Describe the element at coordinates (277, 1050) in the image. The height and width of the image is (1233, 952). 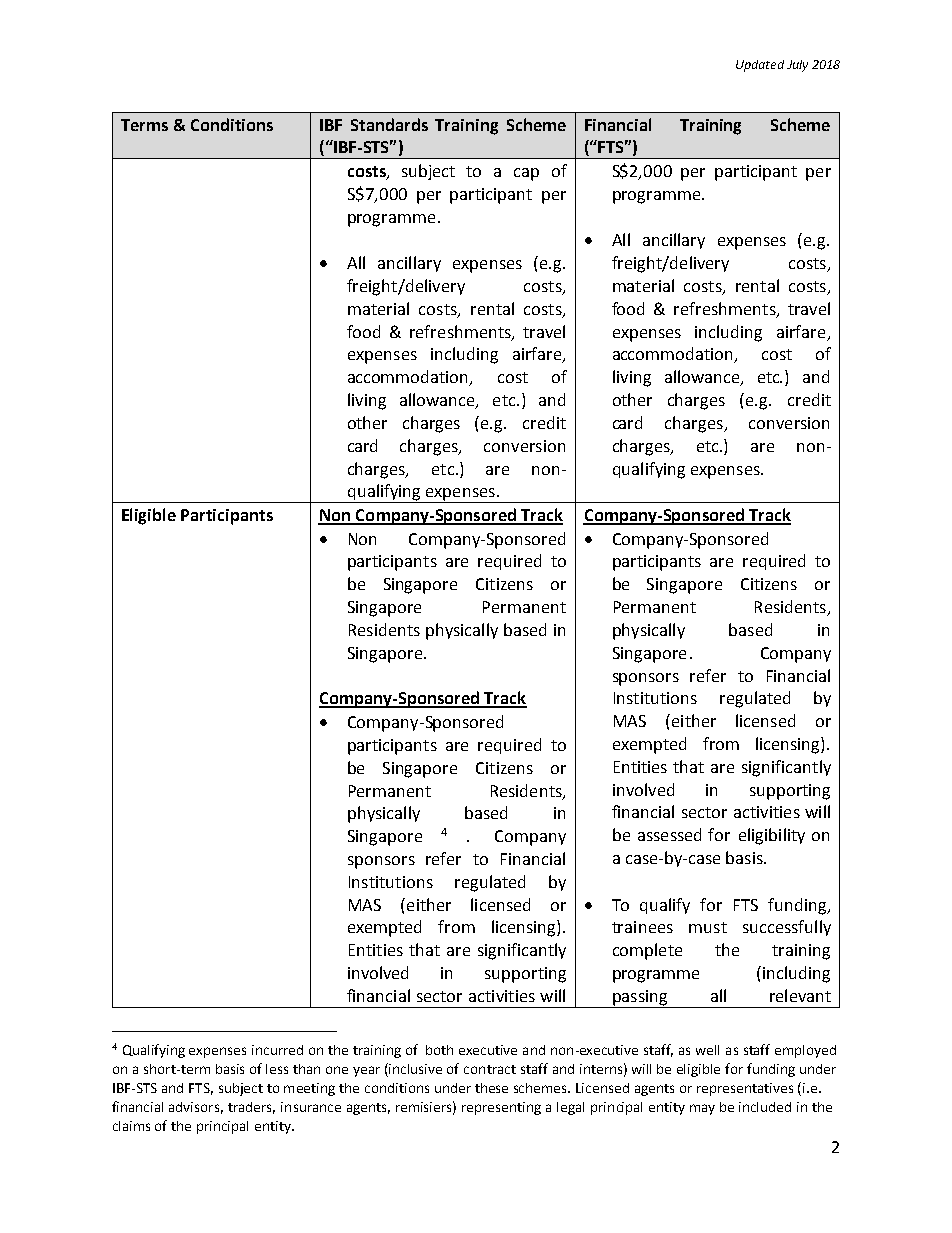
I see `incurred` at that location.
